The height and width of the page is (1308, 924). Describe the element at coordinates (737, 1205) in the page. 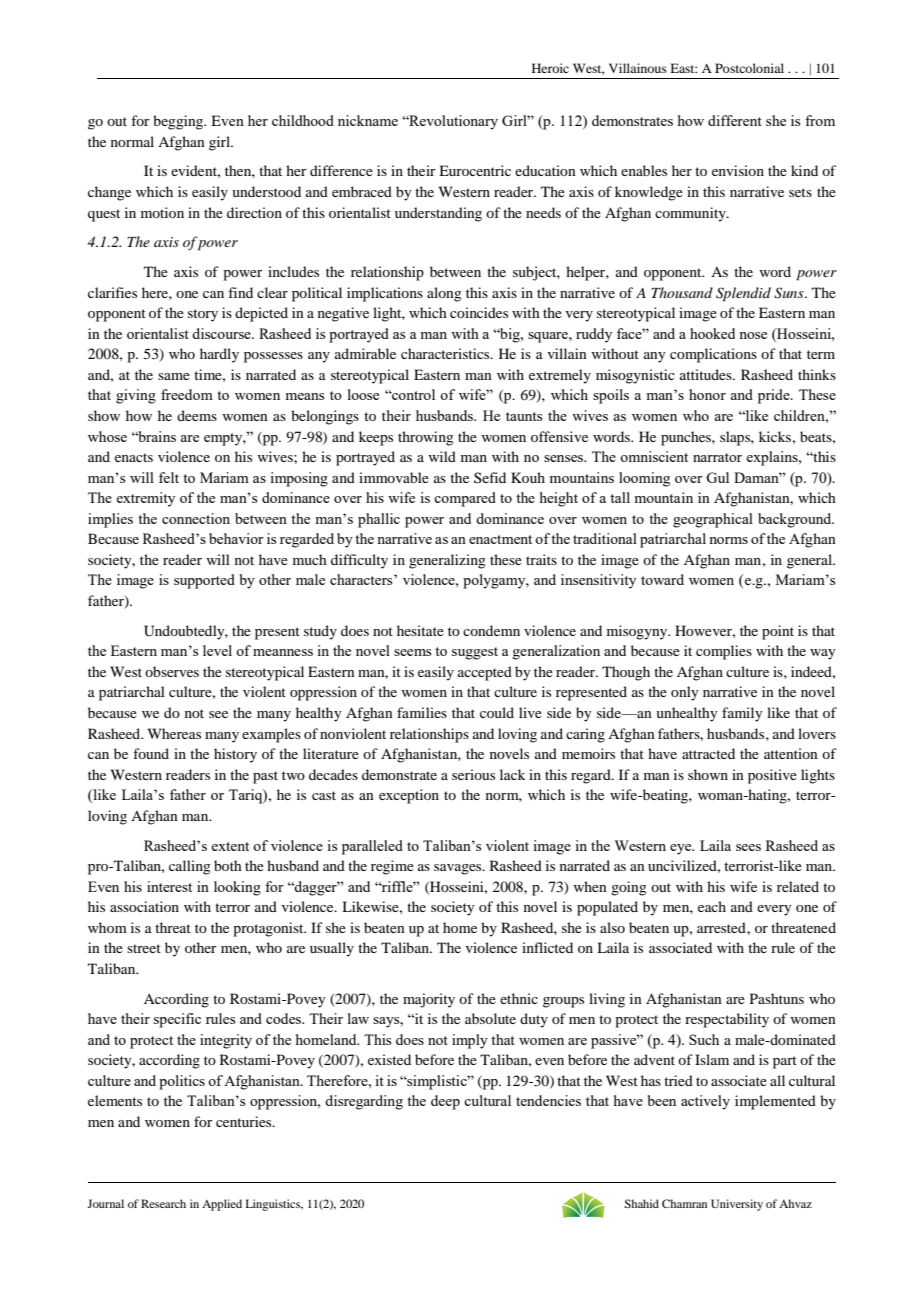

I see `University` at that location.
